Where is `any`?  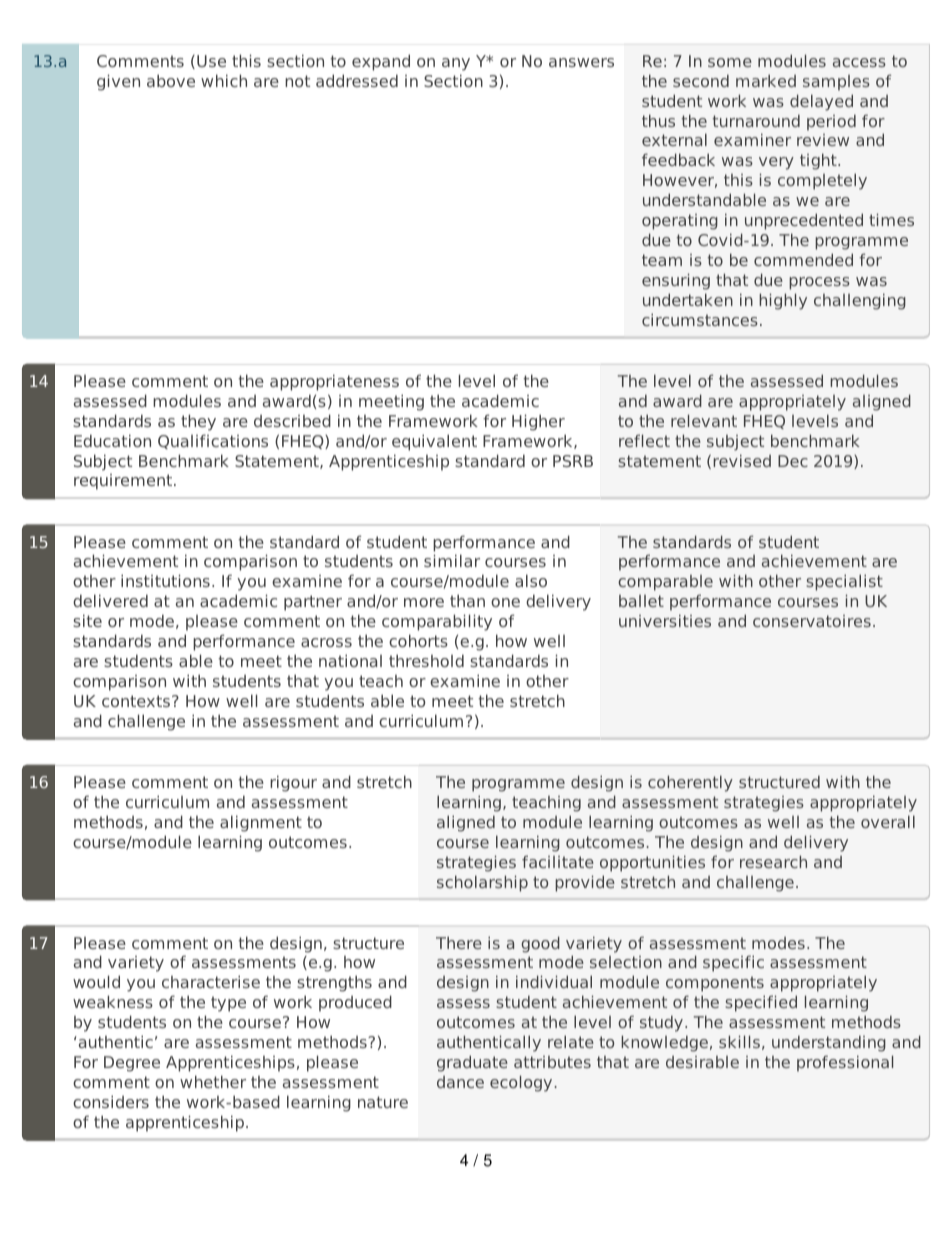
any is located at coordinates (456, 64).
